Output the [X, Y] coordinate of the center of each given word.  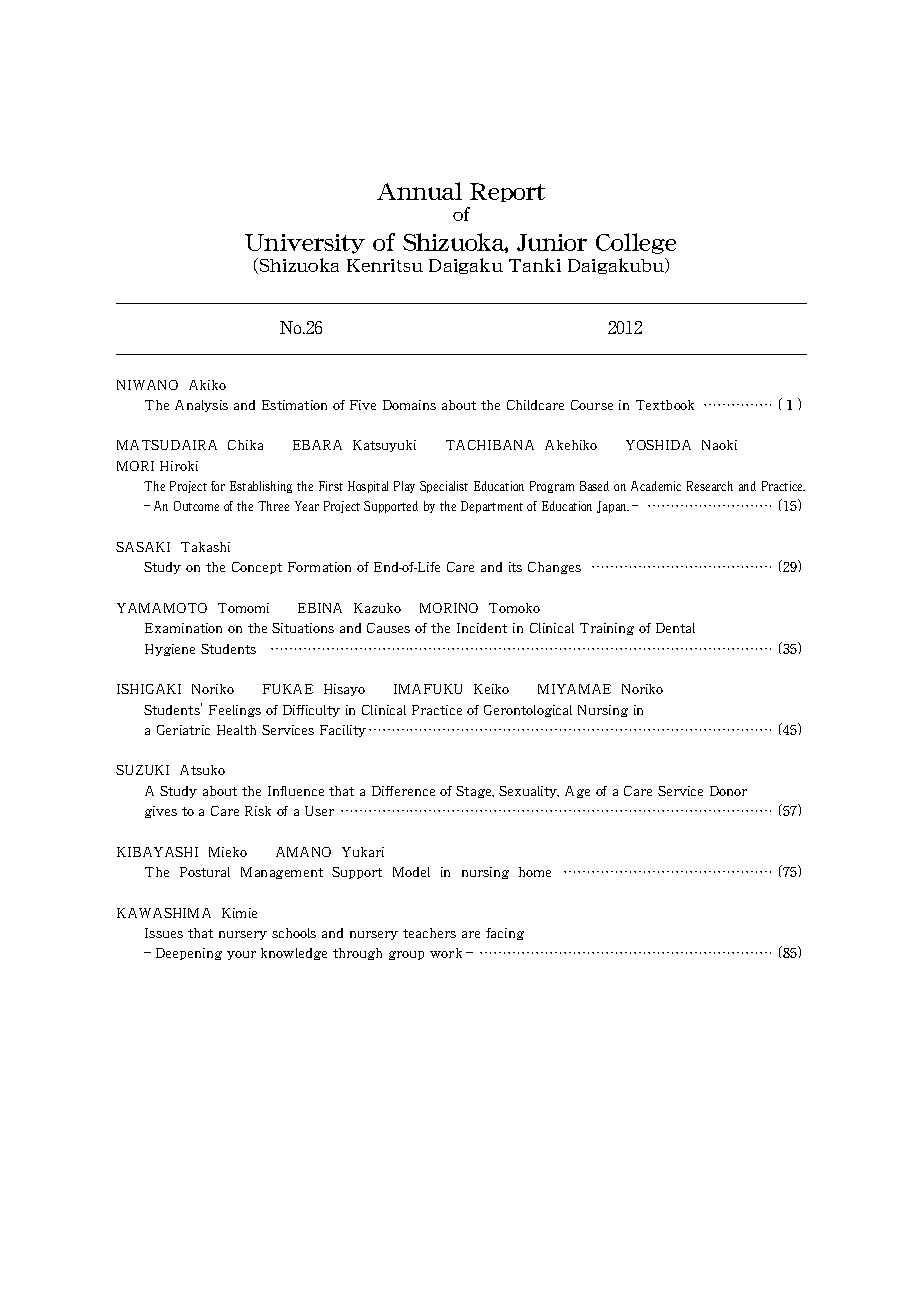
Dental [675, 628]
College [636, 243]
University [305, 244]
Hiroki [179, 466]
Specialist [444, 487]
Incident [482, 628]
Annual [419, 191]
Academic [656, 486]
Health [236, 730]
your [241, 955]
